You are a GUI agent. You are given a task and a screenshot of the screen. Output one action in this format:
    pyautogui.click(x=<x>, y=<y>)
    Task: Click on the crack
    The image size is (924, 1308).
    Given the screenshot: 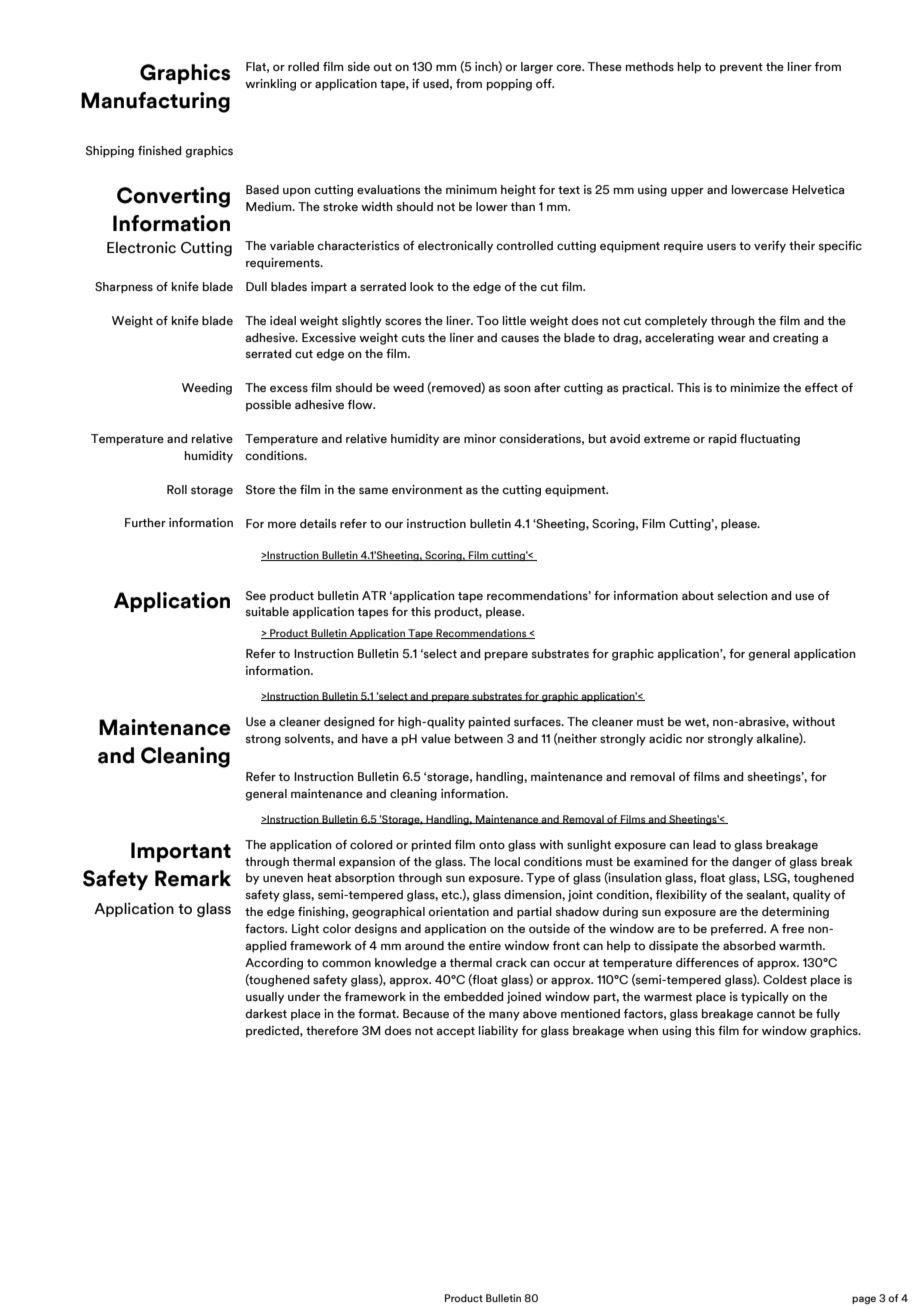 What is the action you would take?
    pyautogui.click(x=511, y=962)
